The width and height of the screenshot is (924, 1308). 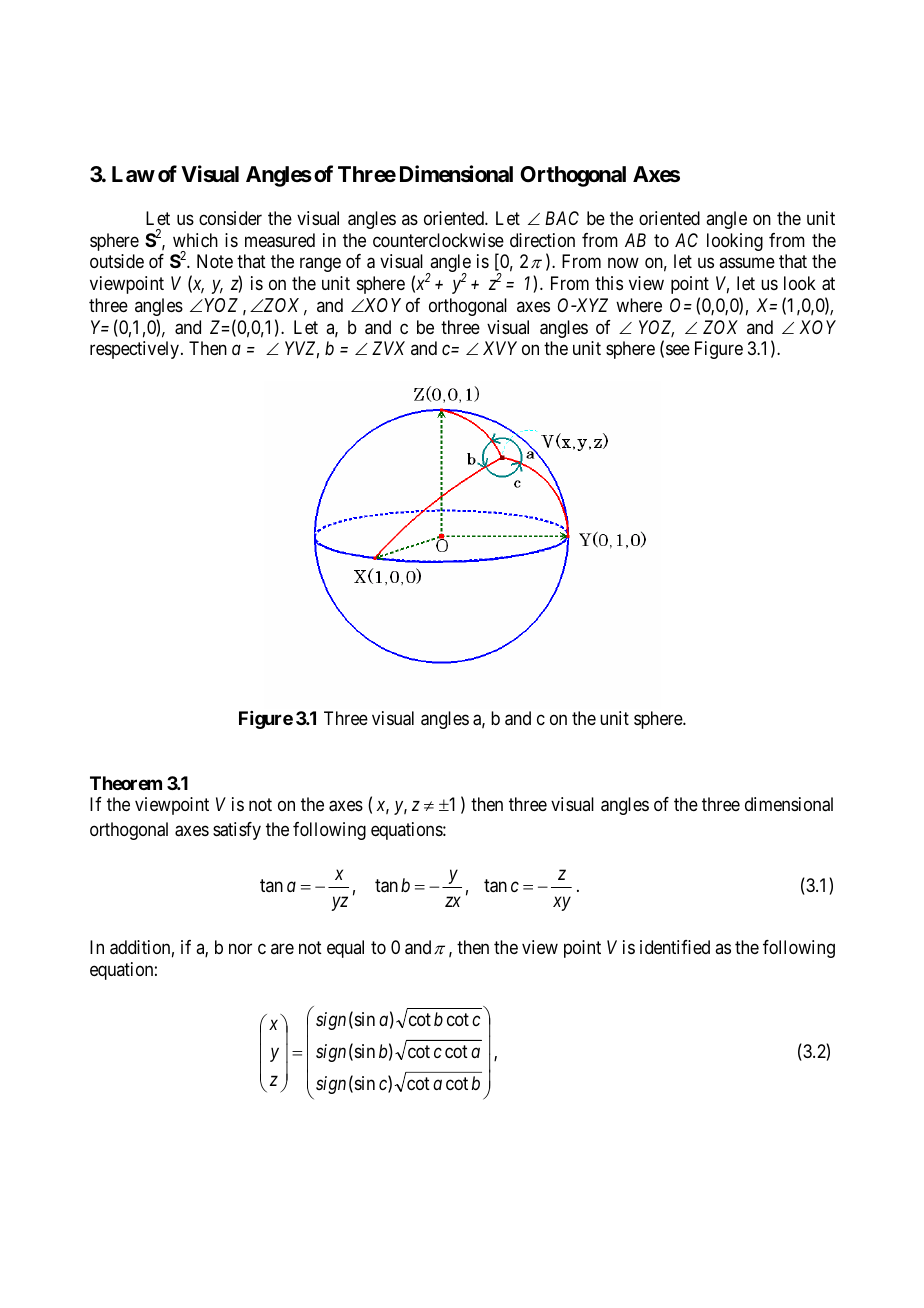 What do you see at coordinates (639, 305) in the screenshot?
I see `where` at bounding box center [639, 305].
